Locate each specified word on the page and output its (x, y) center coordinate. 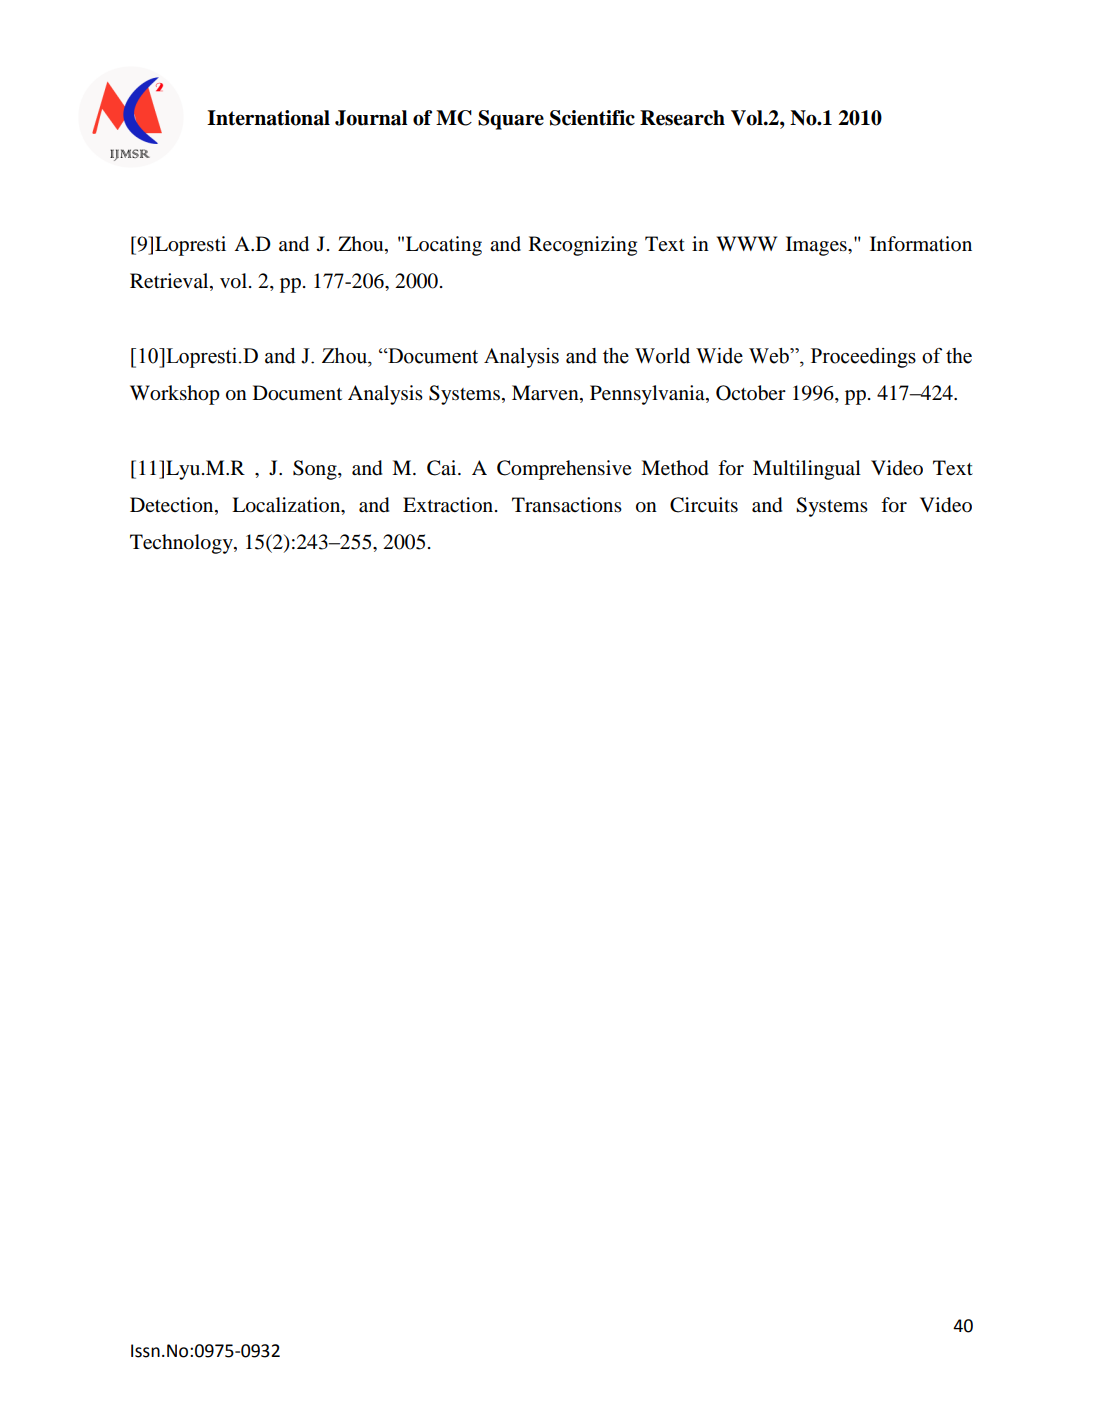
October (751, 393)
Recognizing (583, 246)
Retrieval (170, 282)
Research (682, 118)
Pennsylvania (648, 395)
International (268, 118)
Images (817, 246)
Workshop (175, 395)
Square (511, 120)
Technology (182, 544)
